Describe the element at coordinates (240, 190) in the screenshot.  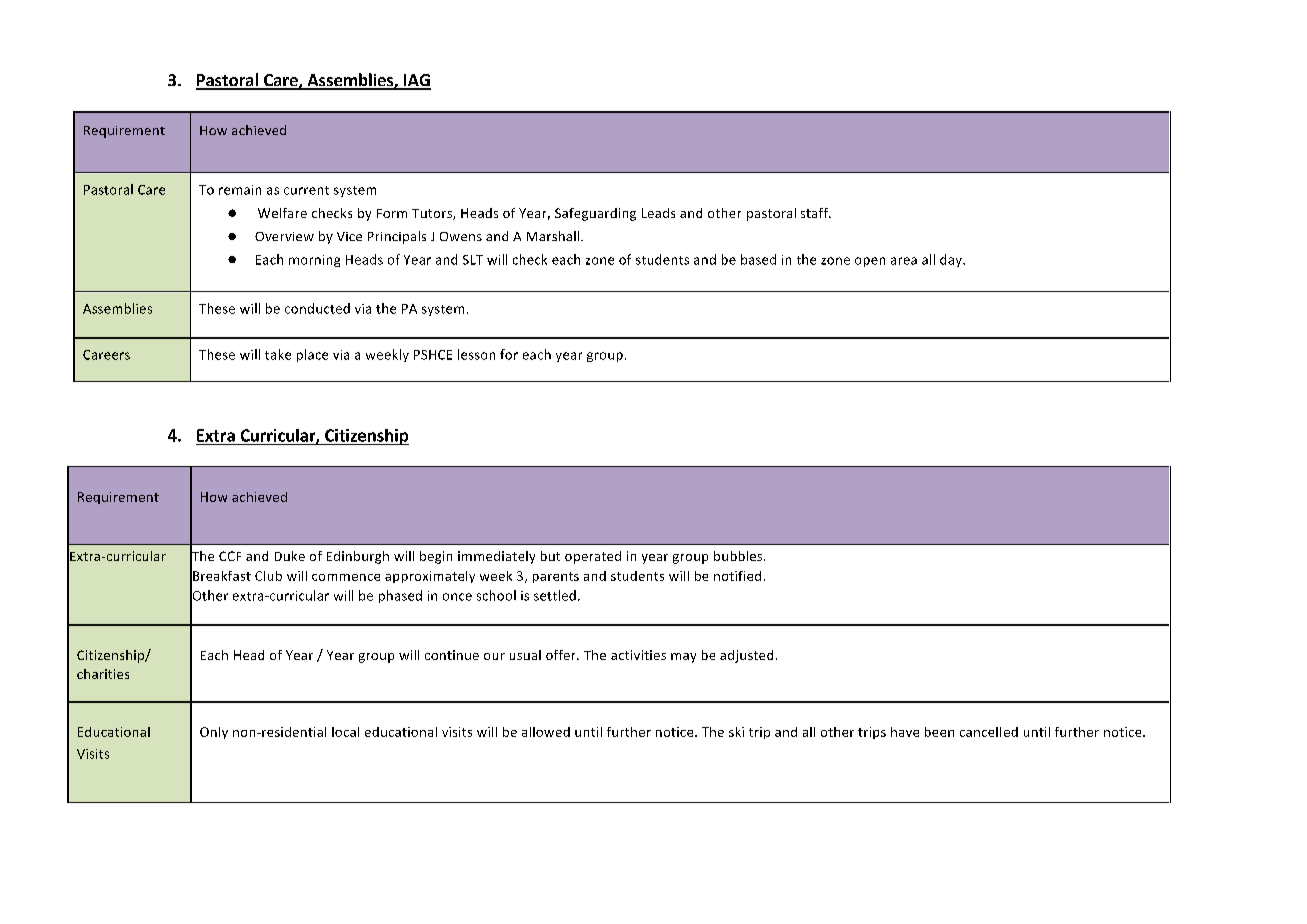
I see `remain` at that location.
